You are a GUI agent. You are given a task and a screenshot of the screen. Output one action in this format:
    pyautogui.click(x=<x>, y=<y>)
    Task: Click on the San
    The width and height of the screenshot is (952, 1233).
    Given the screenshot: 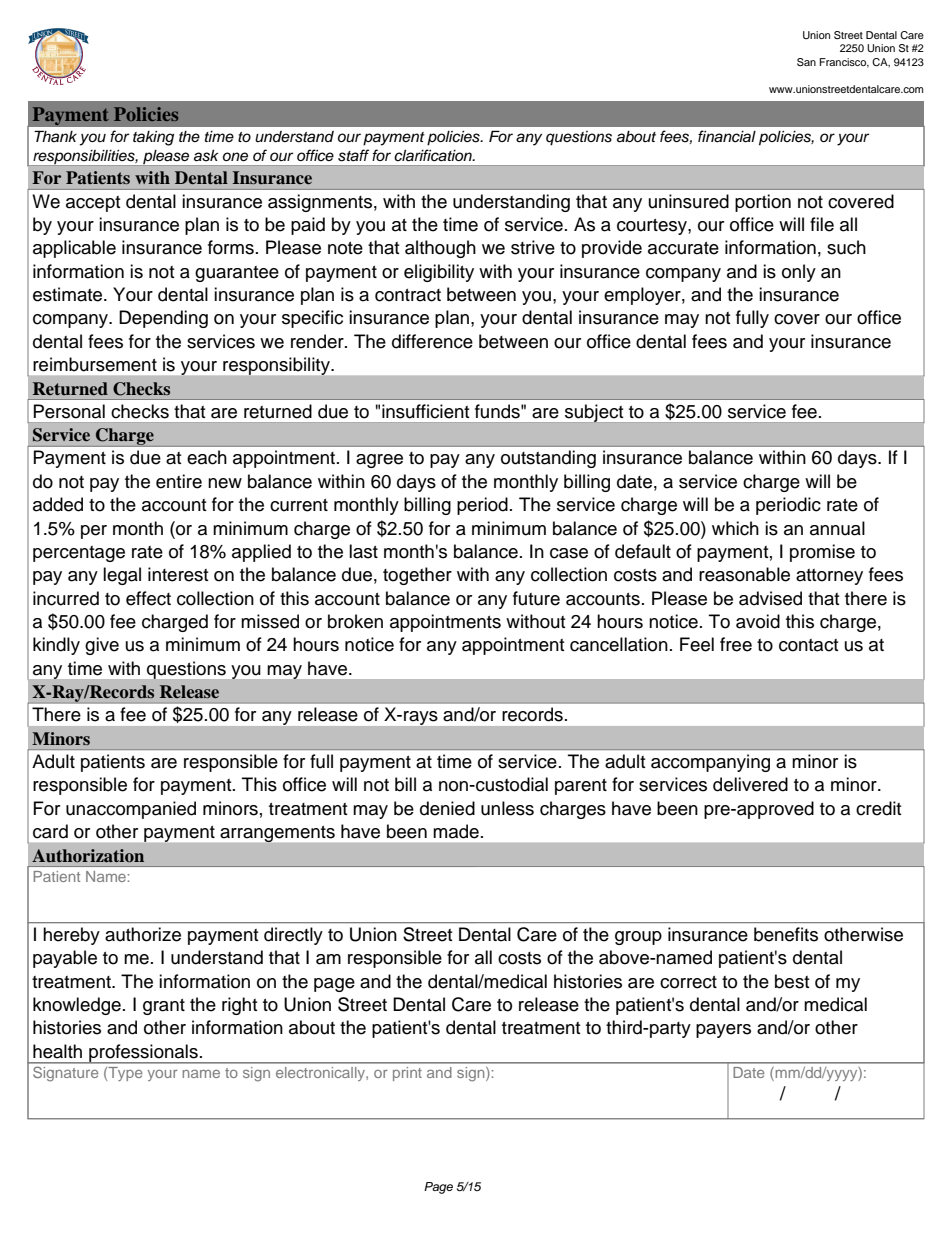 What is the action you would take?
    pyautogui.click(x=806, y=62)
